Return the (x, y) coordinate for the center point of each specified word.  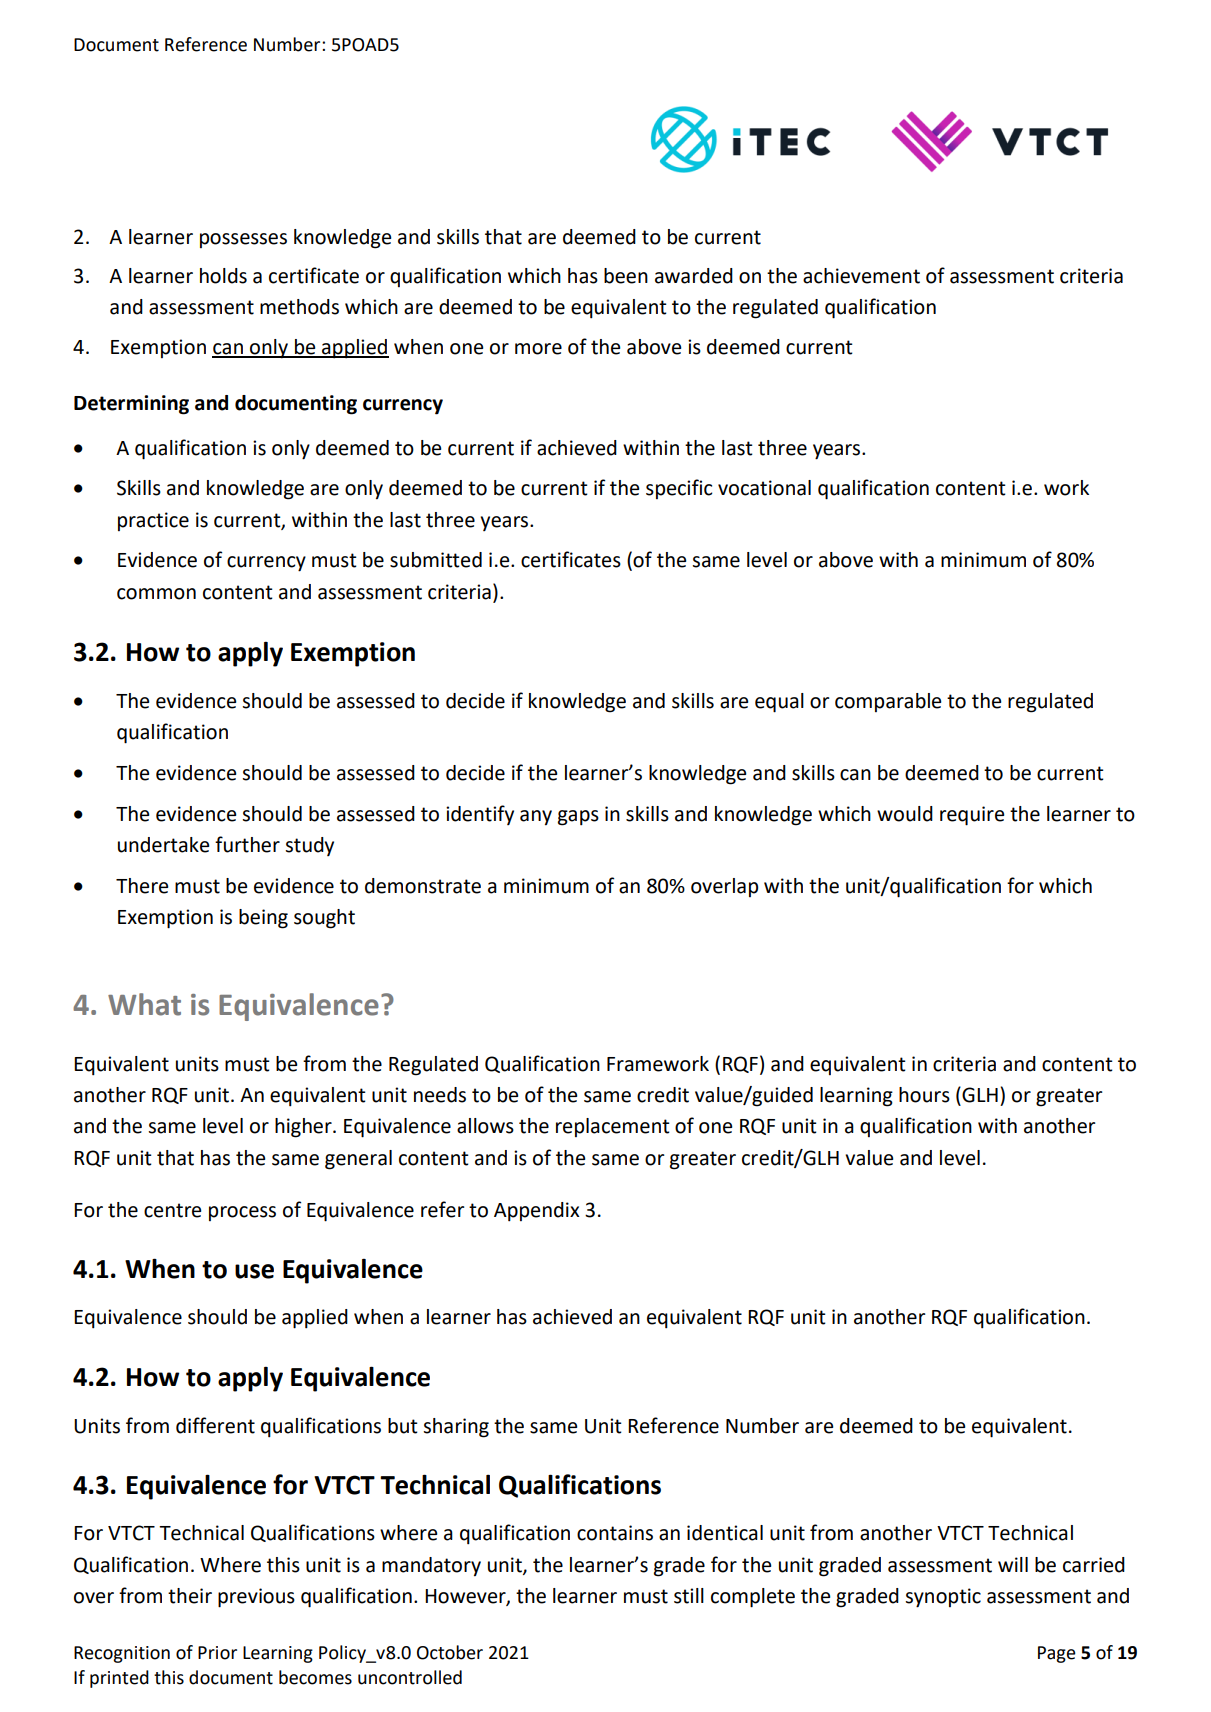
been (626, 276)
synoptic (943, 1598)
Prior (217, 1653)
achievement (861, 276)
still (689, 1596)
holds (223, 276)
